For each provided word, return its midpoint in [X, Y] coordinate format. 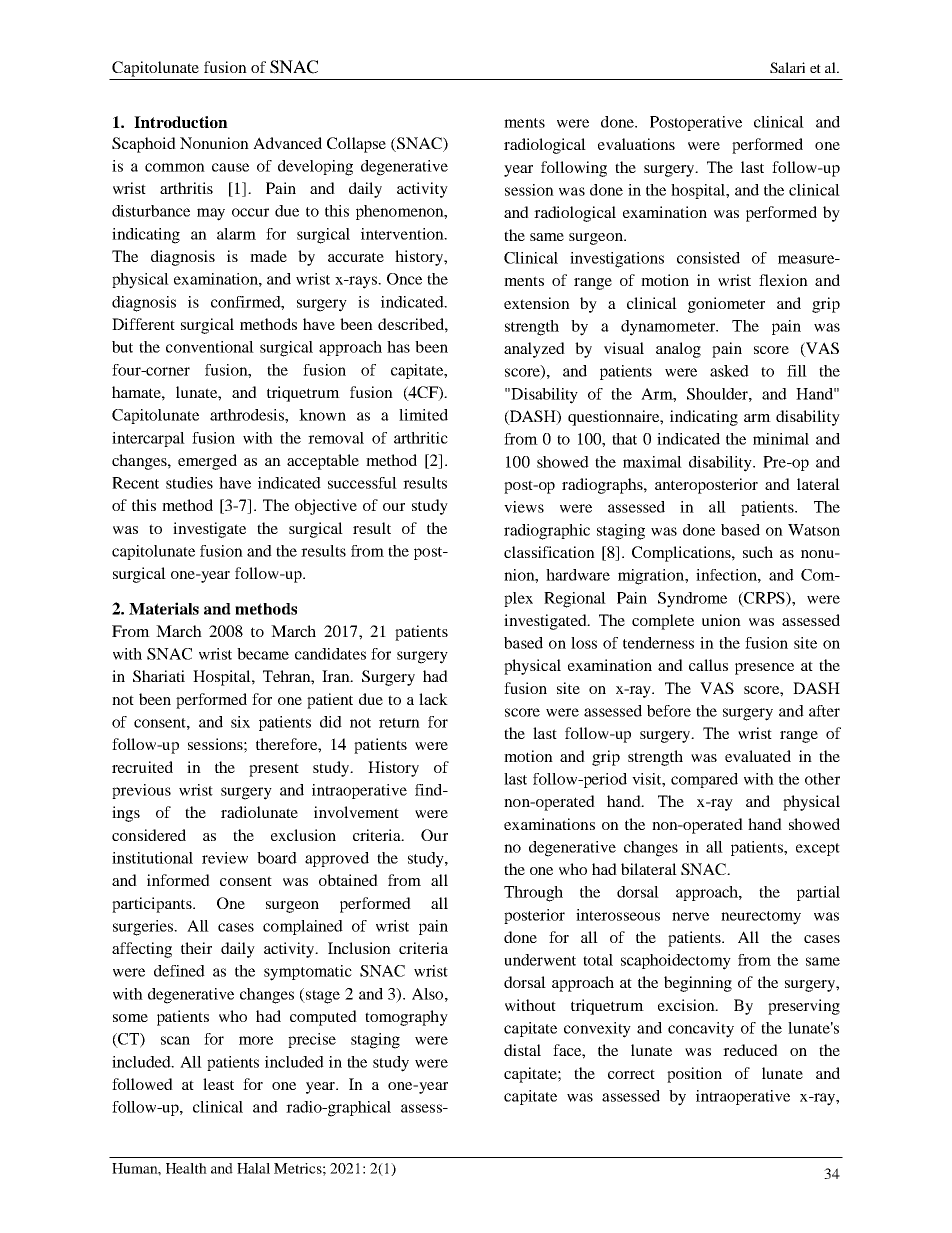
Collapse [356, 145]
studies [189, 483]
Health [186, 1168]
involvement [356, 812]
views [524, 507]
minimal [781, 439]
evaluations [636, 144]
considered [149, 835]
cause [230, 167]
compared [704, 780]
